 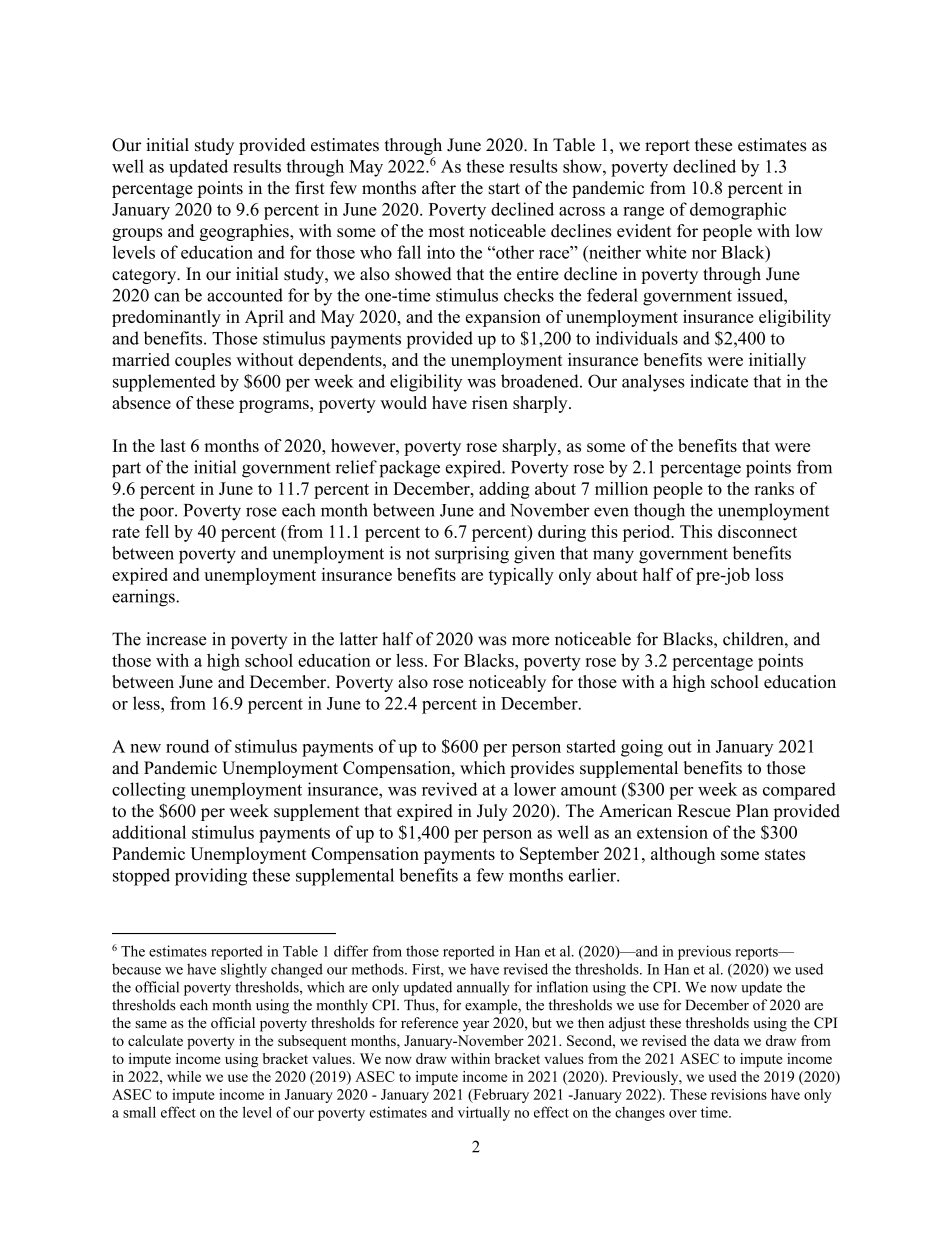 What do you see at coordinates (176, 639) in the screenshot?
I see `increase` at bounding box center [176, 639].
